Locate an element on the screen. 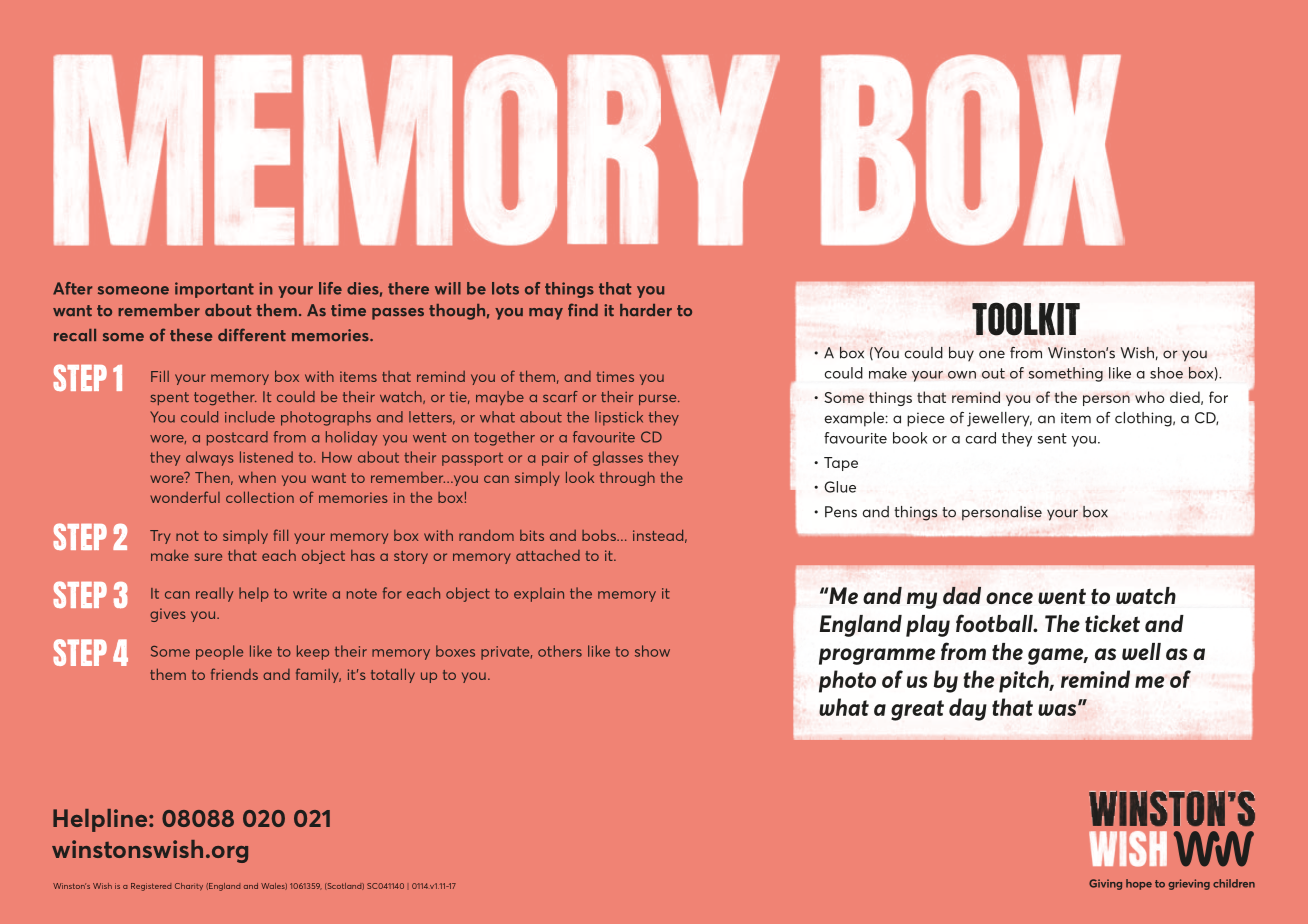 This screenshot has height=924, width=1308. Charity is located at coordinates (189, 887).
